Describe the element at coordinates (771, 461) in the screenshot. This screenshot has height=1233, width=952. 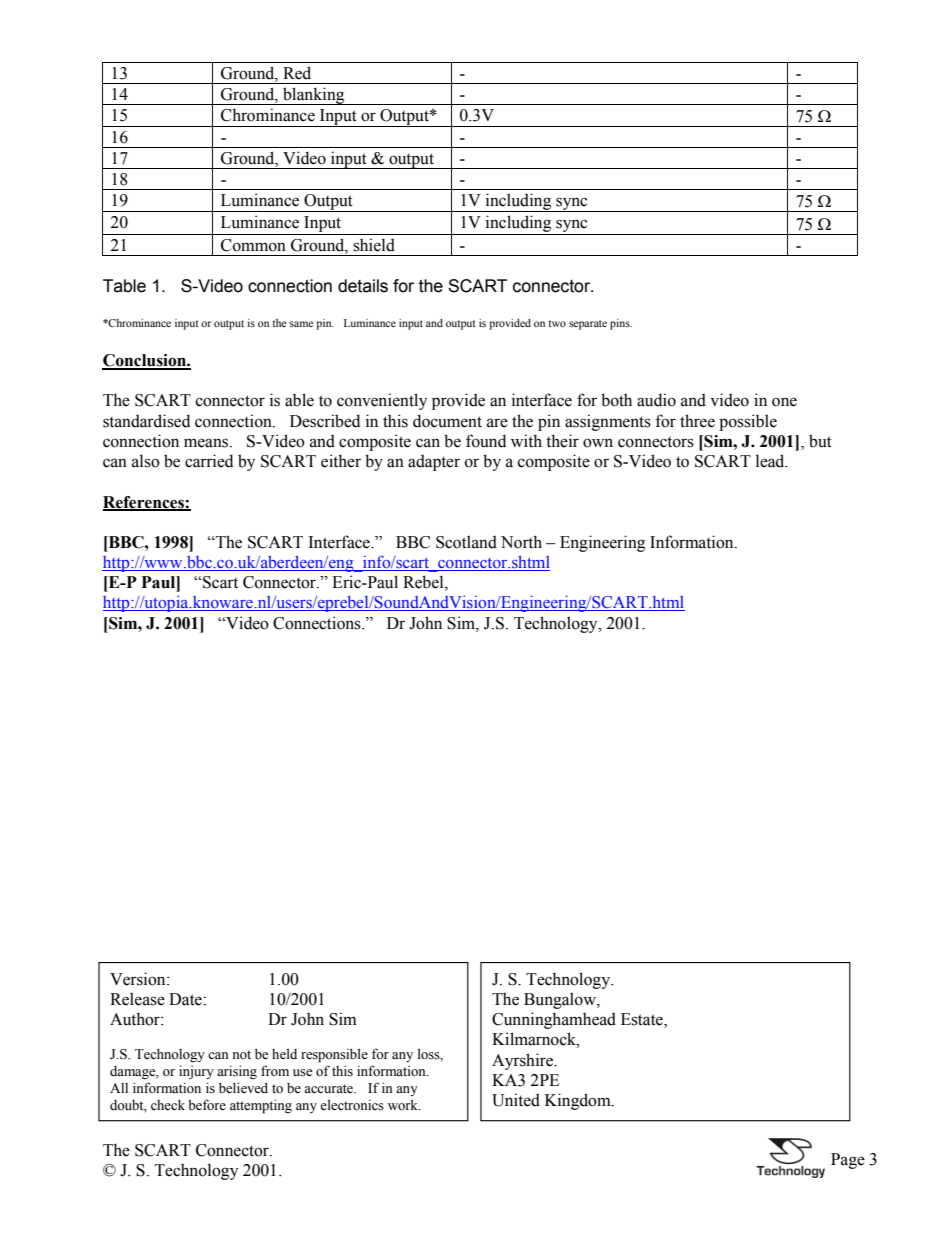
I see `lead` at that location.
